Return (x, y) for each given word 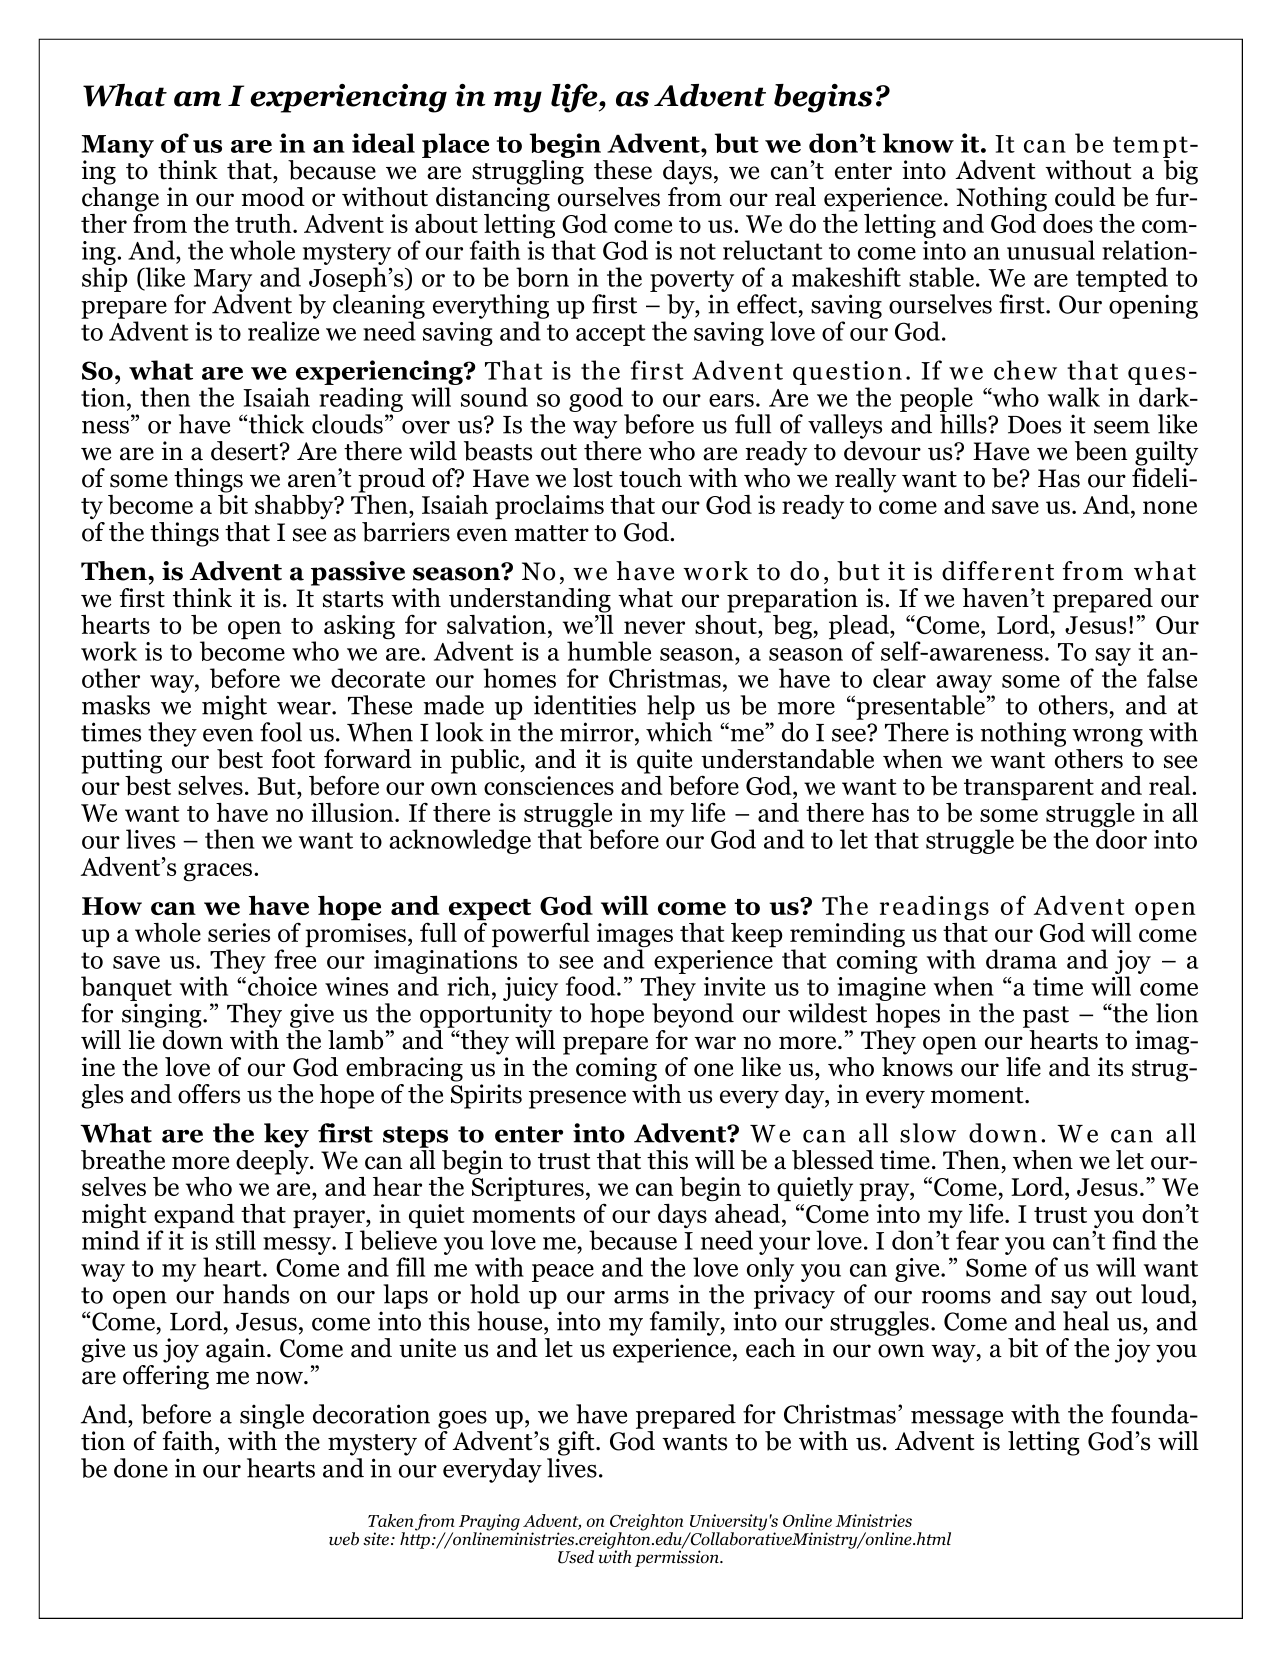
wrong (1107, 738)
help (671, 707)
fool (281, 732)
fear (977, 1240)
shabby (295, 507)
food (592, 986)
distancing (493, 198)
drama (1021, 959)
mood (273, 197)
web (344, 1539)
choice (282, 986)
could (1085, 197)
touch (650, 478)
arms (641, 1297)
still (236, 1240)
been (1101, 451)
